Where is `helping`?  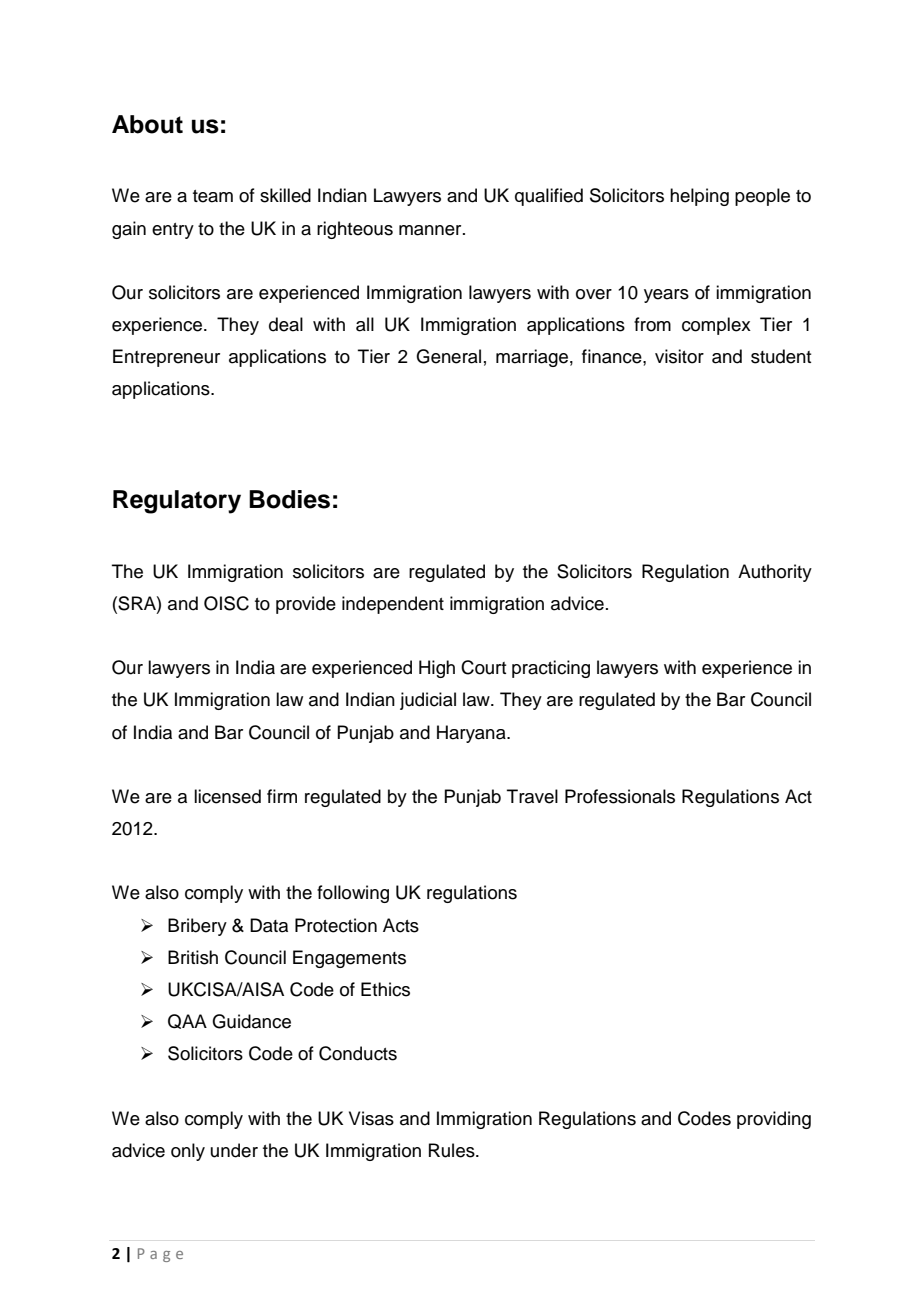
helping is located at coordinates (699, 197).
